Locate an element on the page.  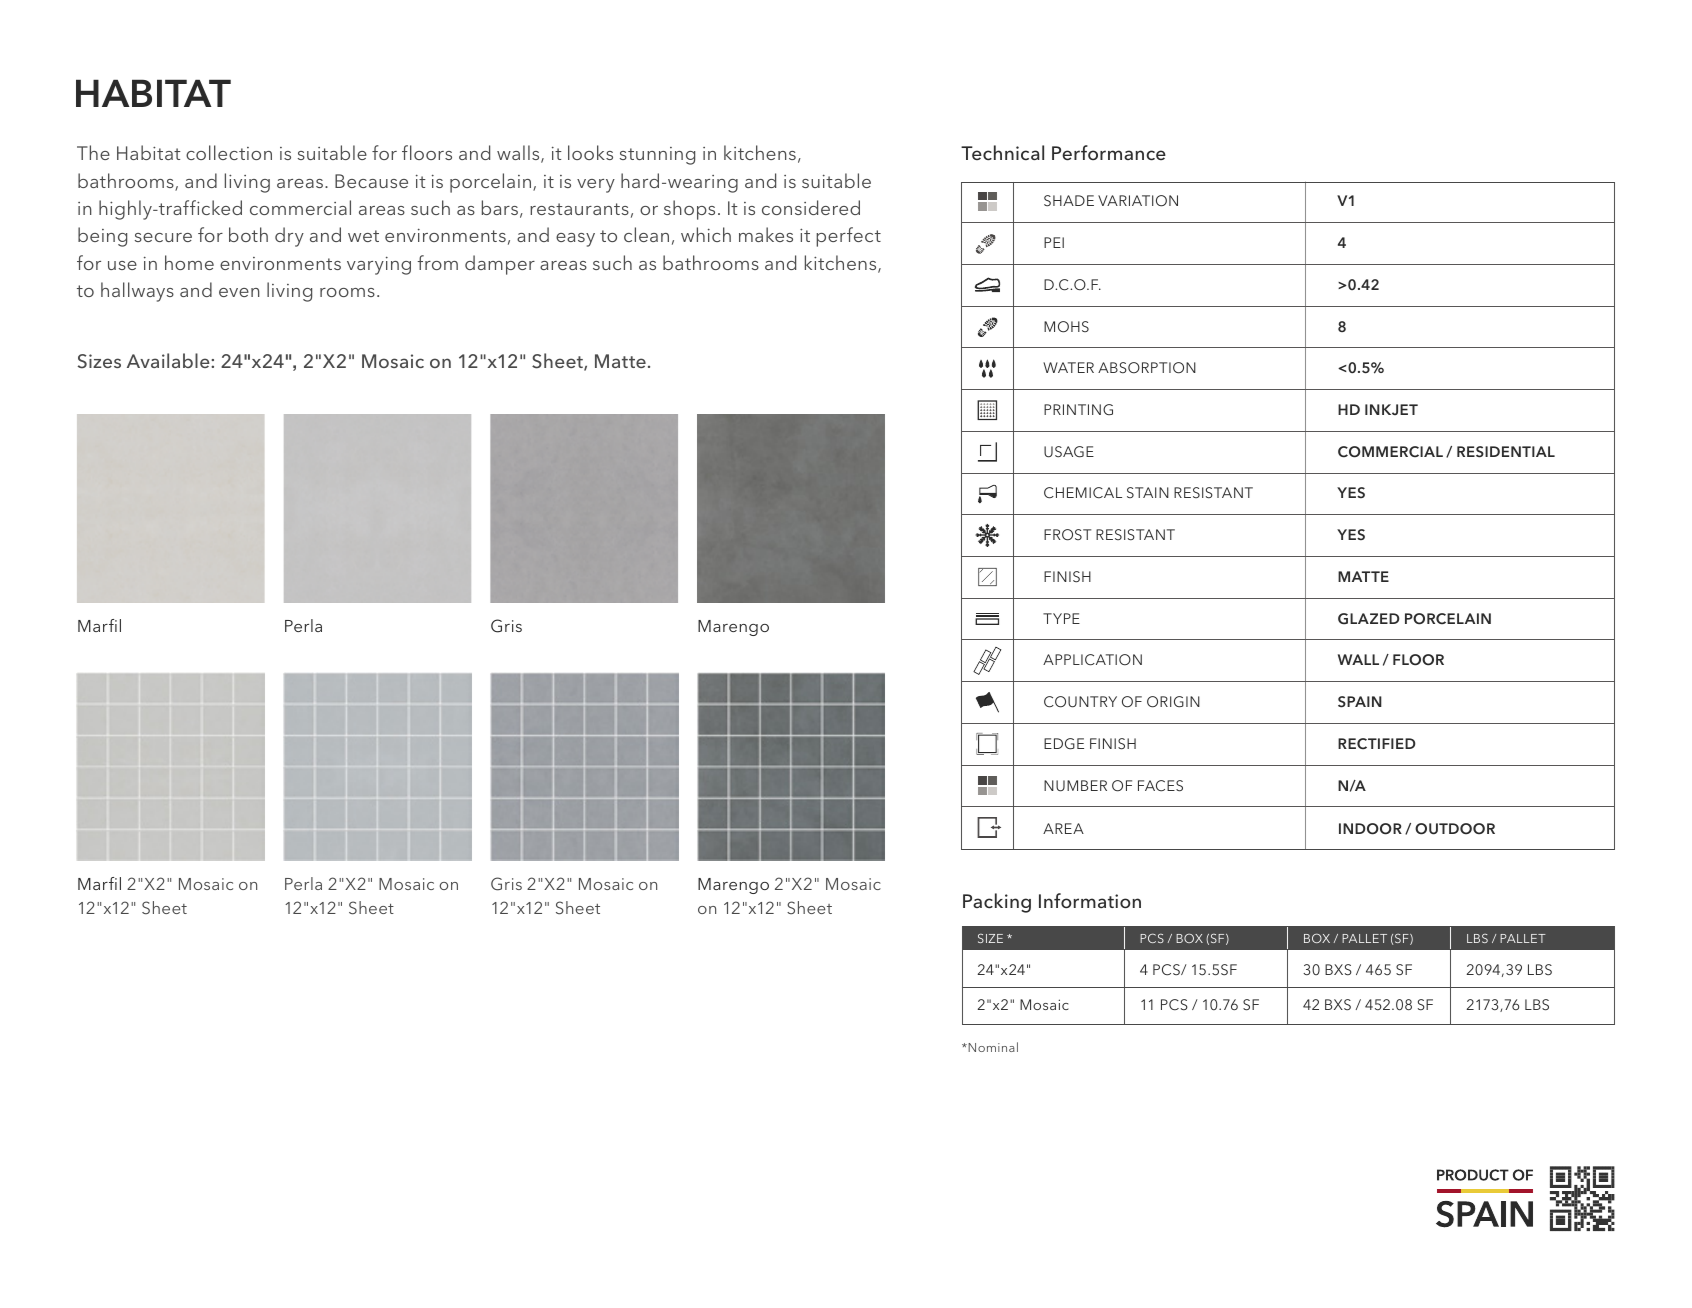
NUMBER is located at coordinates (1075, 786).
